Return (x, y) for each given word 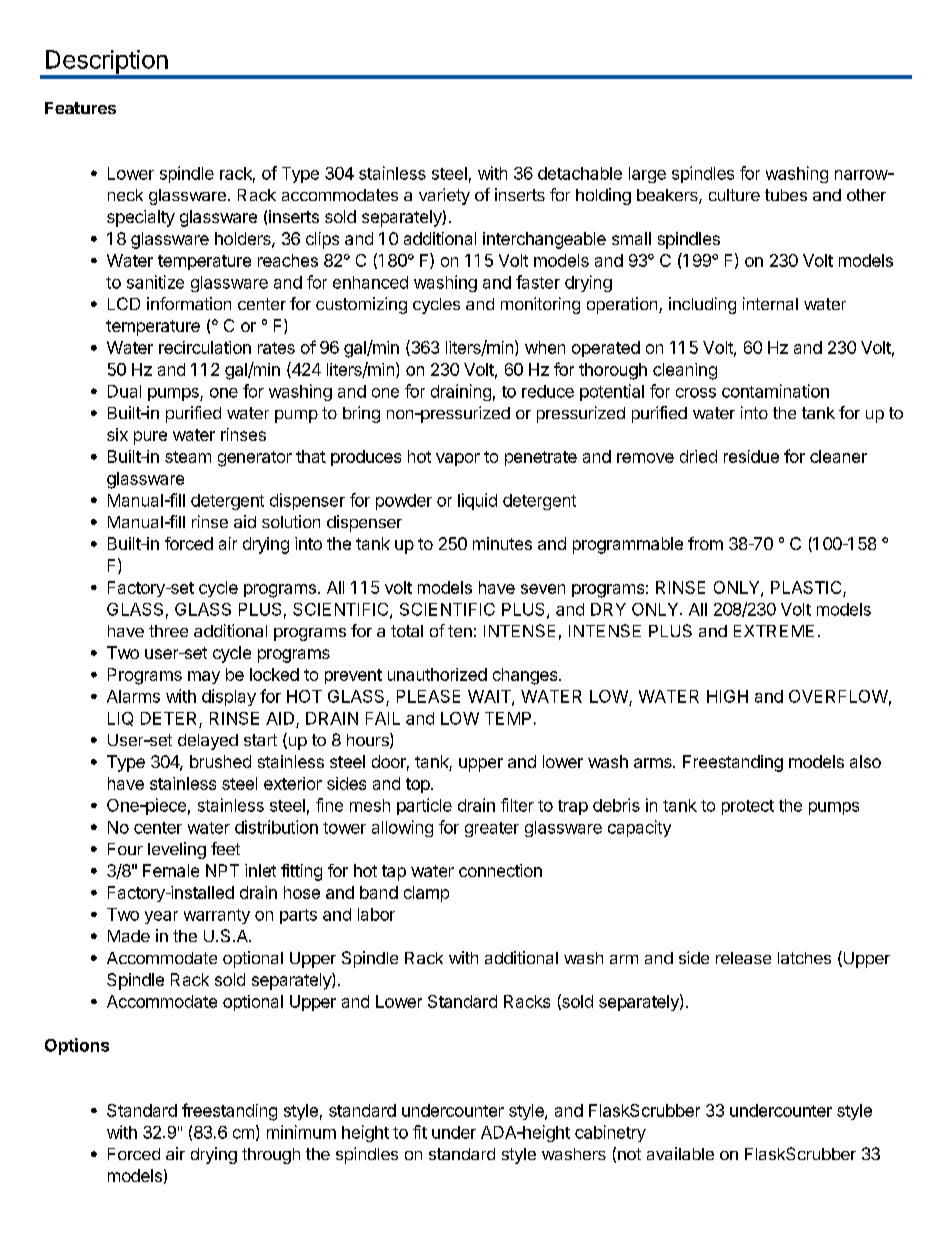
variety (444, 196)
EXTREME (774, 631)
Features (80, 108)
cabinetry (610, 1133)
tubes (786, 195)
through (271, 1156)
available (680, 1153)
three (168, 631)
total (407, 631)
